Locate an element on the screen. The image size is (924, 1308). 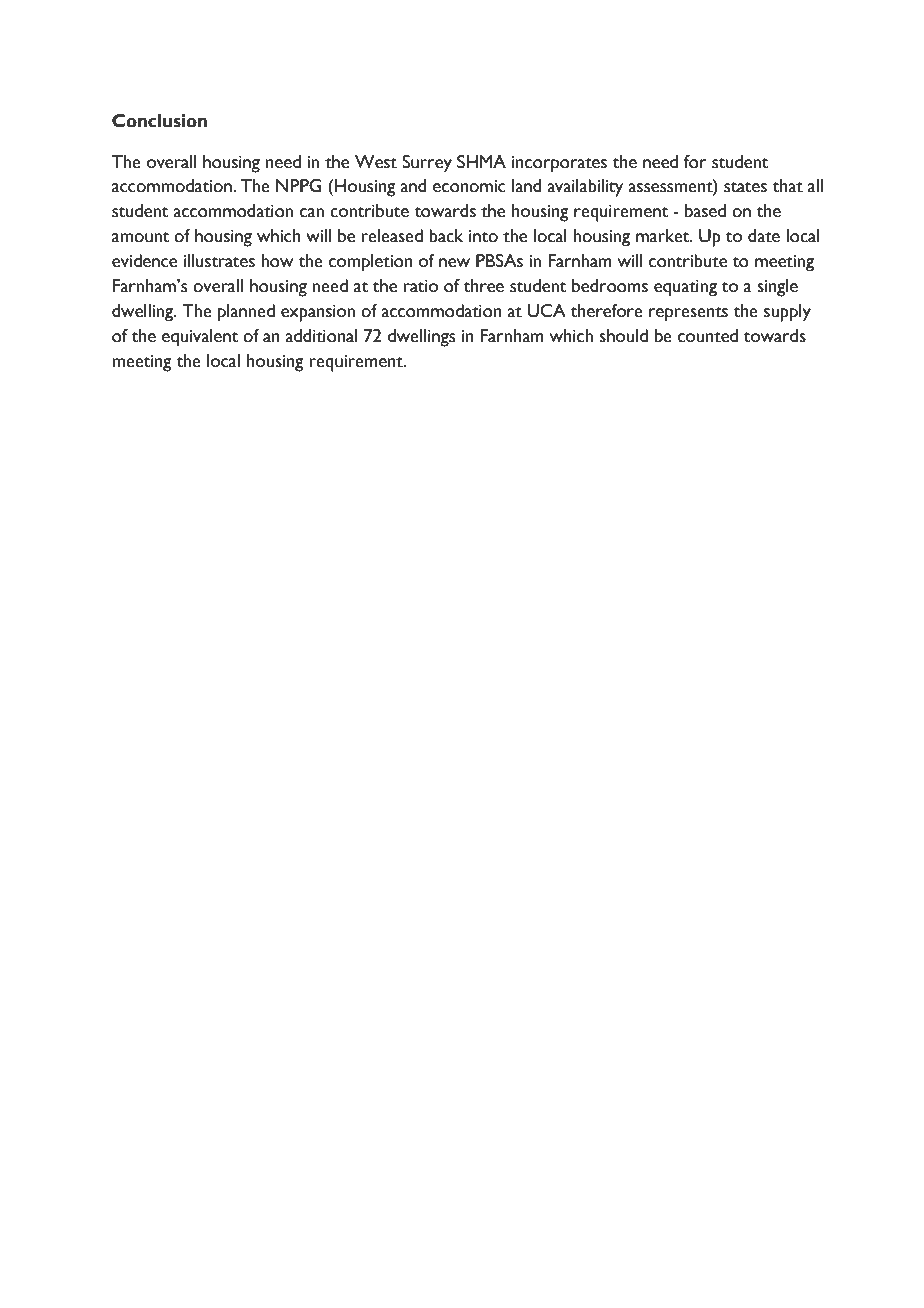
Surrey is located at coordinates (427, 164).
